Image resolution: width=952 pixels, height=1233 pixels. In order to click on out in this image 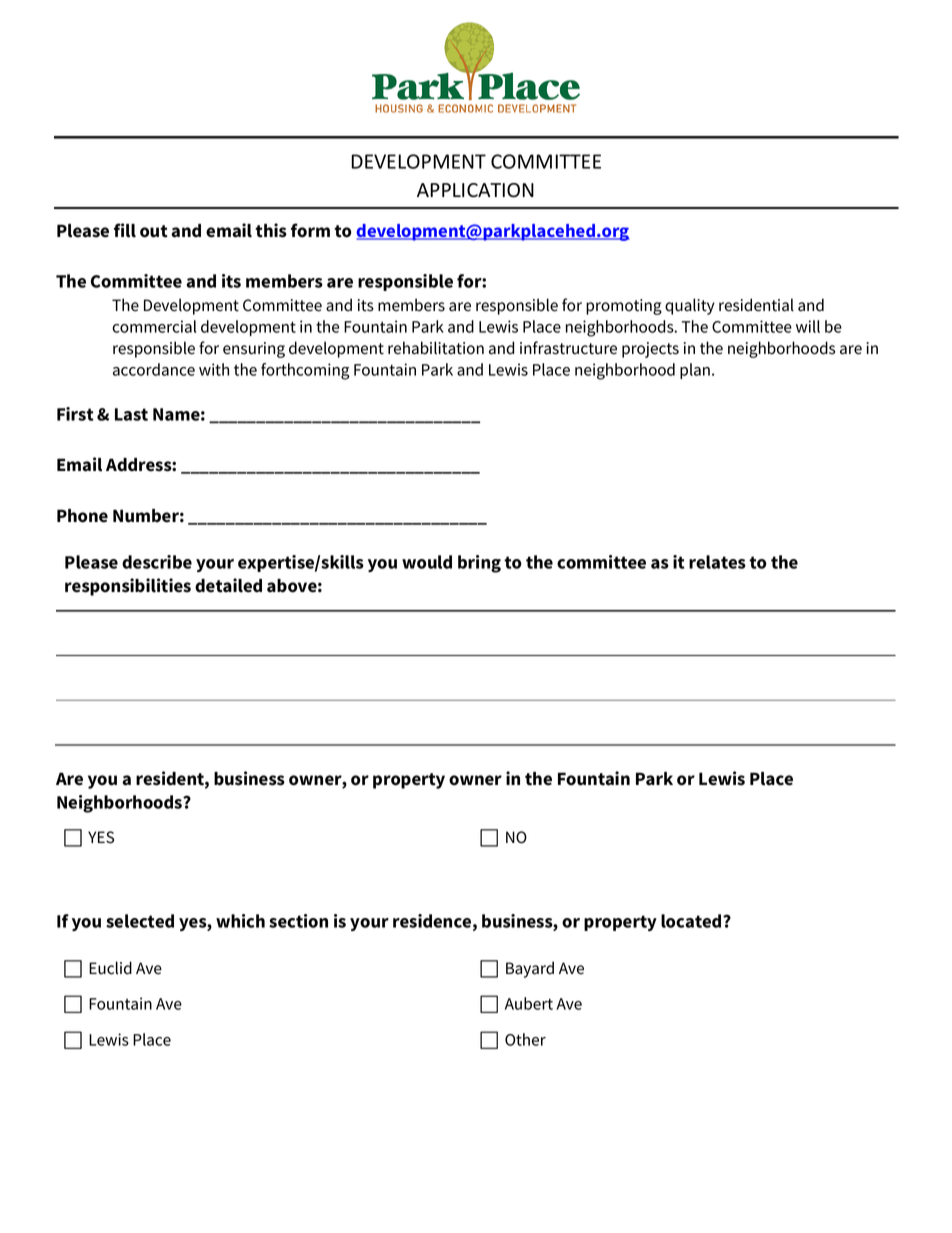, I will do `click(154, 231)`.
